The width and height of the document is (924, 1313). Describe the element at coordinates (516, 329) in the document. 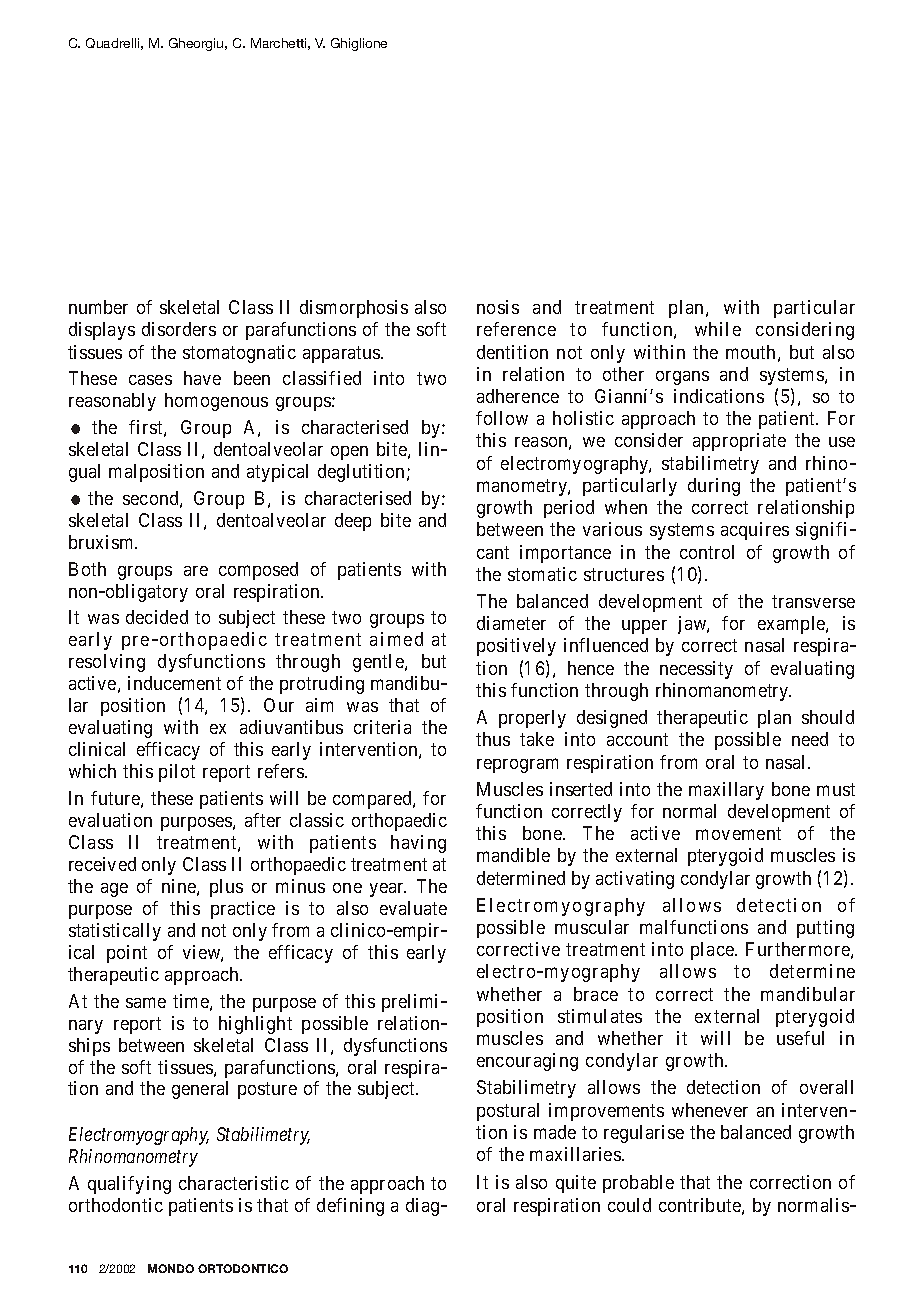

I see `reference` at that location.
